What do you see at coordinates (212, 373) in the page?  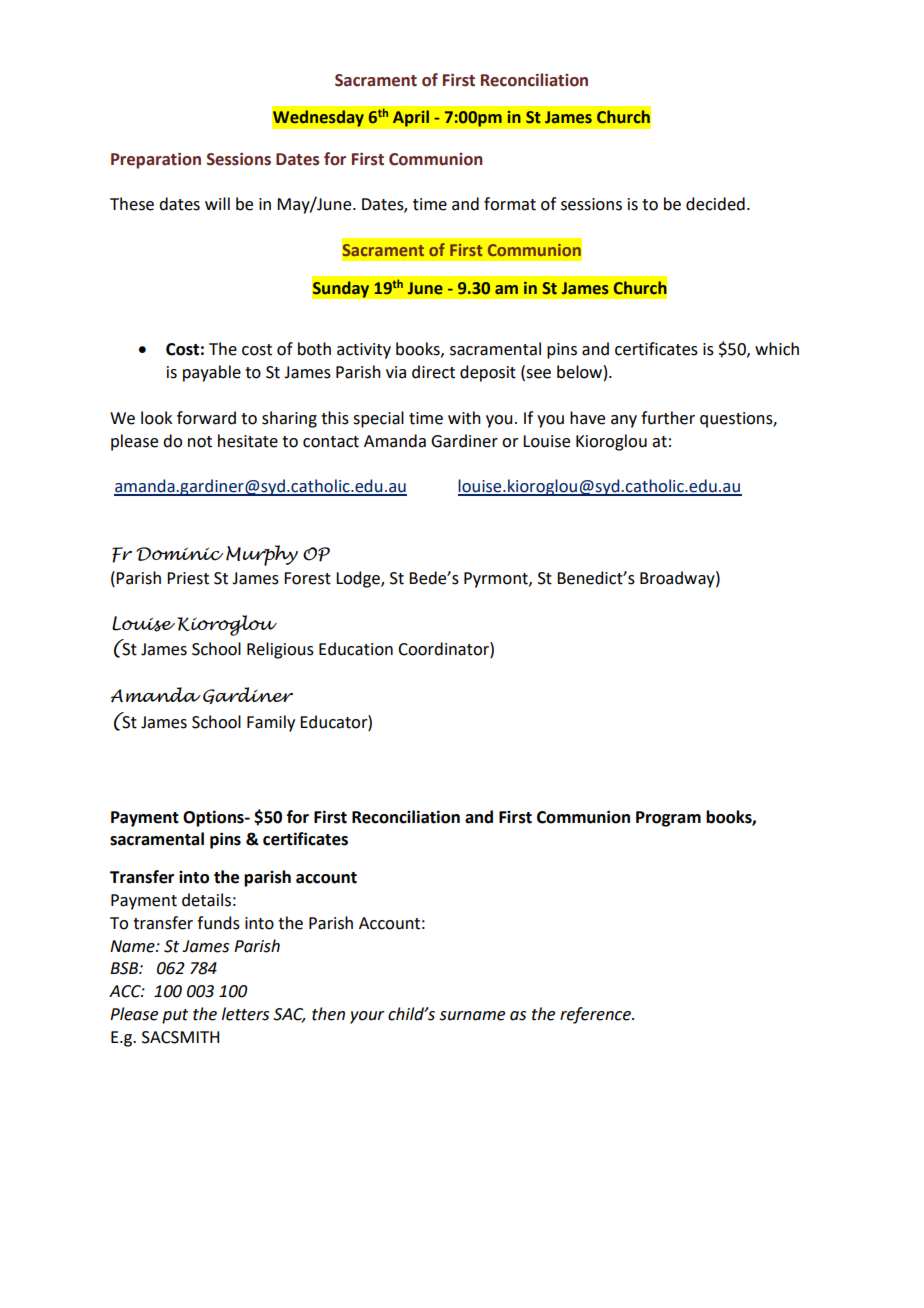 I see `payable` at bounding box center [212, 373].
